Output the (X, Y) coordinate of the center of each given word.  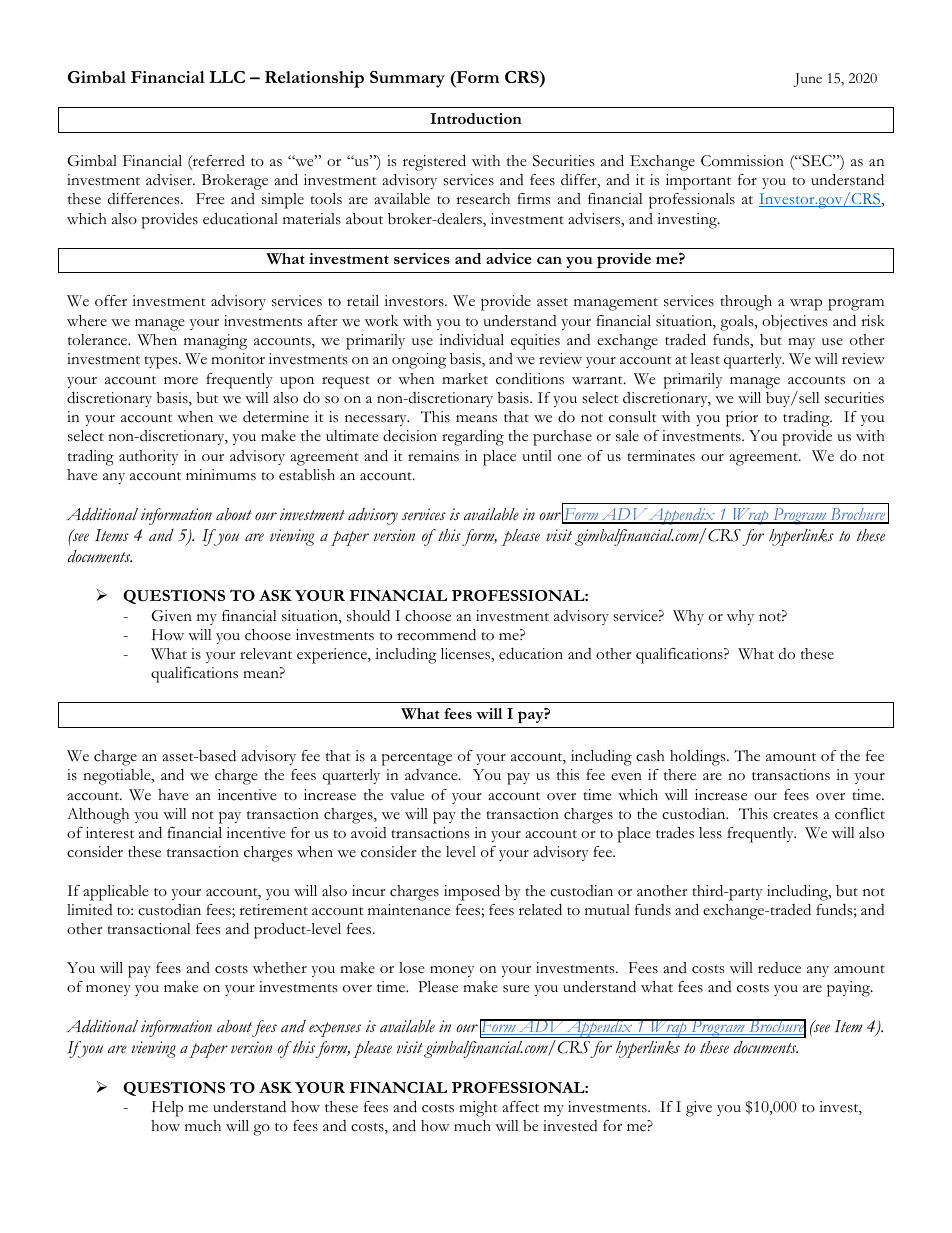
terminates (661, 456)
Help (167, 1109)
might (478, 1109)
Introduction (476, 118)
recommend (436, 635)
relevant (266, 654)
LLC (227, 77)
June (808, 80)
